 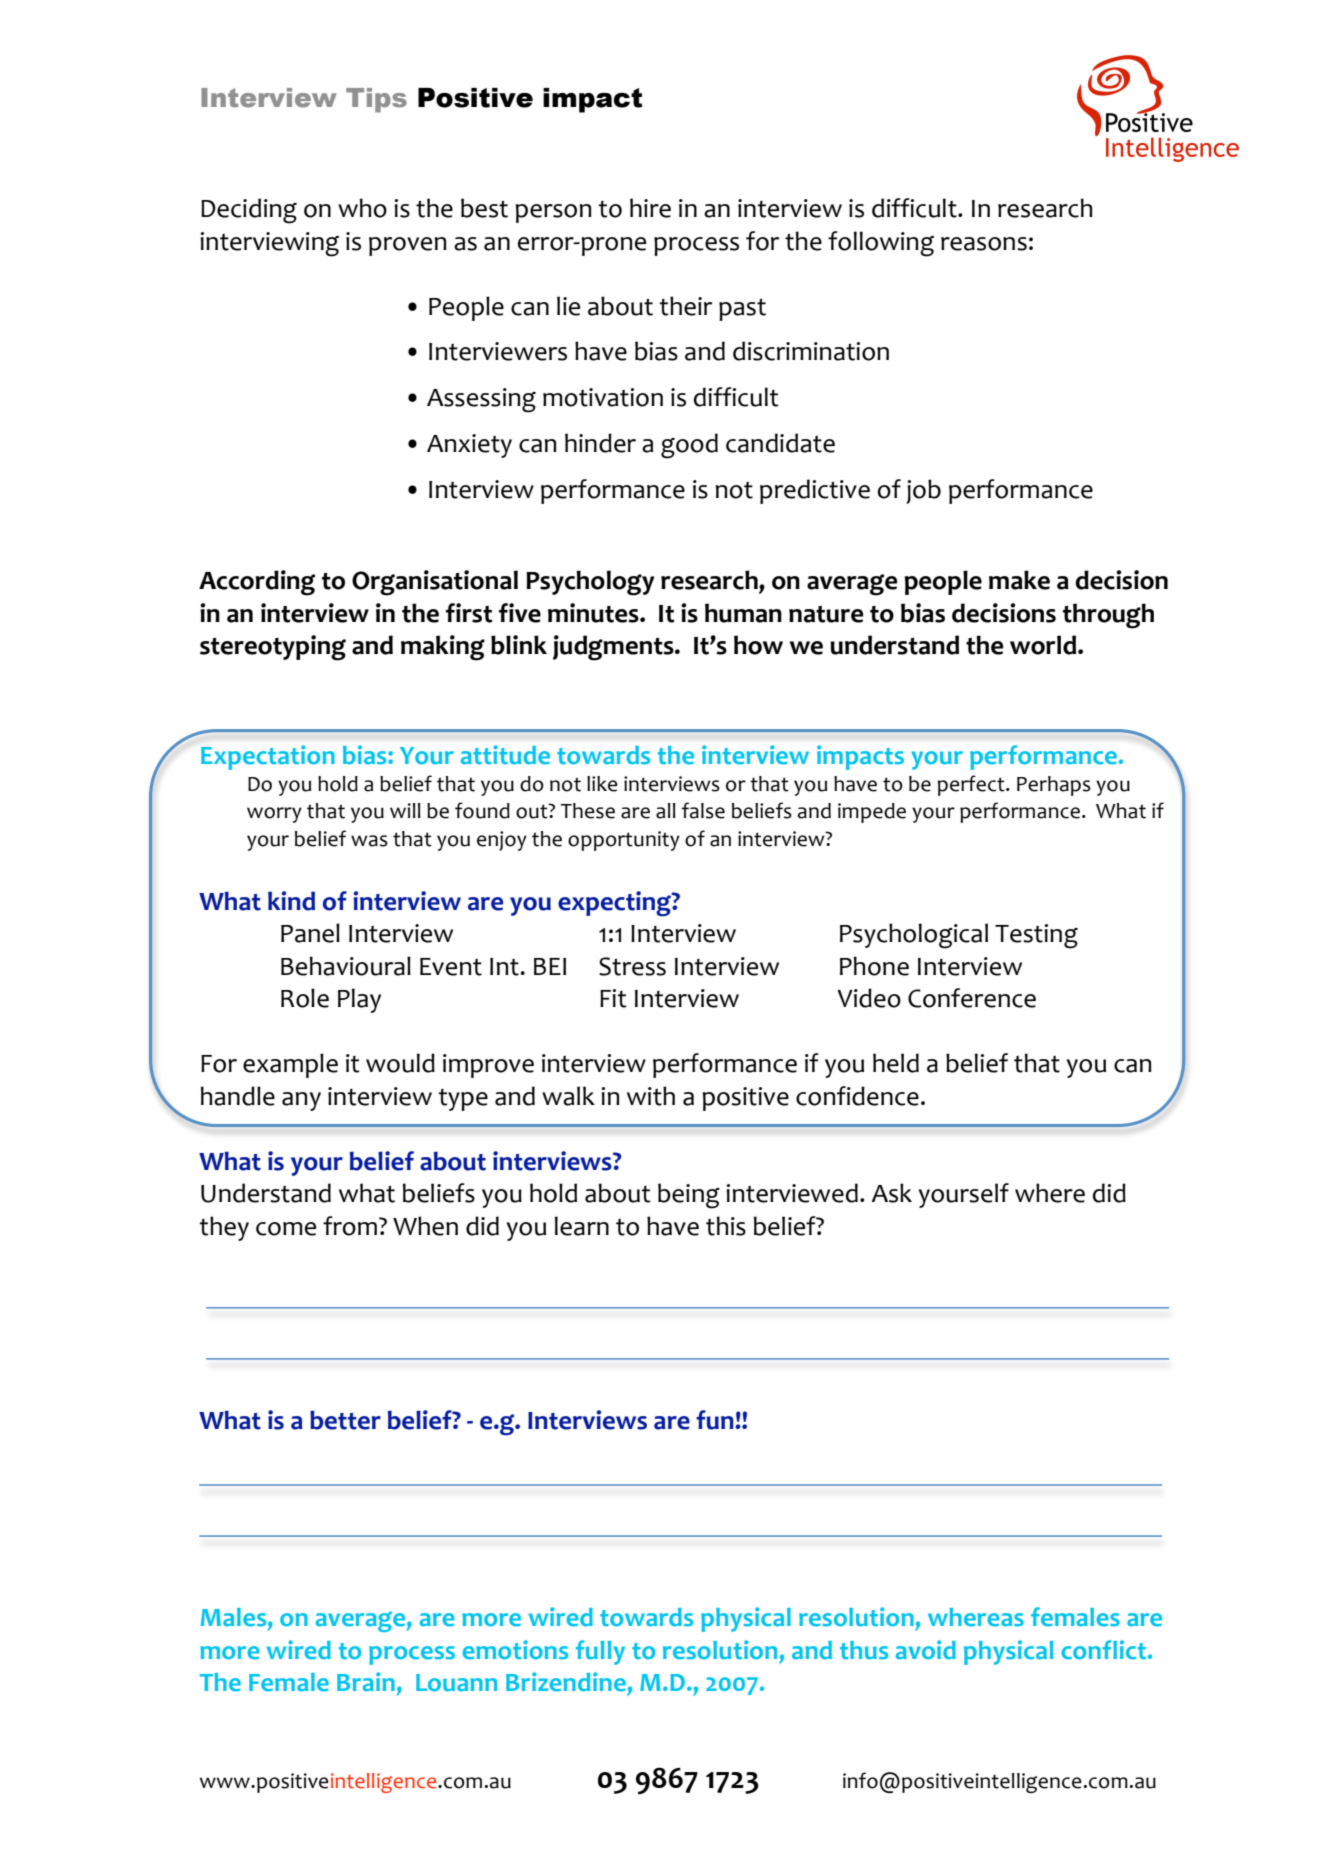 What do you see at coordinates (376, 100) in the document?
I see `Tips` at bounding box center [376, 100].
